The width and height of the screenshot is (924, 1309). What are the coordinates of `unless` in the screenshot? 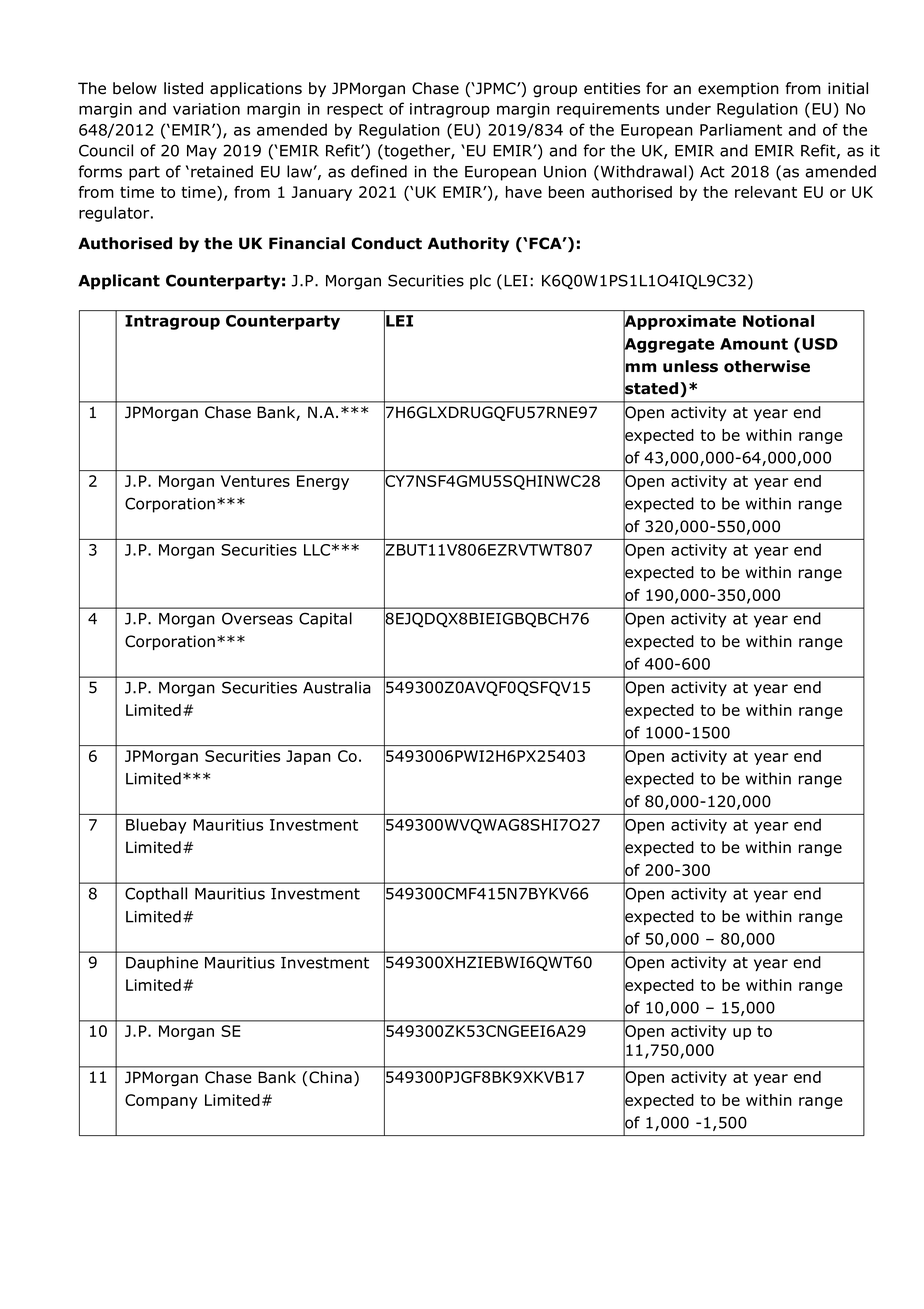 It's located at (690, 366).
